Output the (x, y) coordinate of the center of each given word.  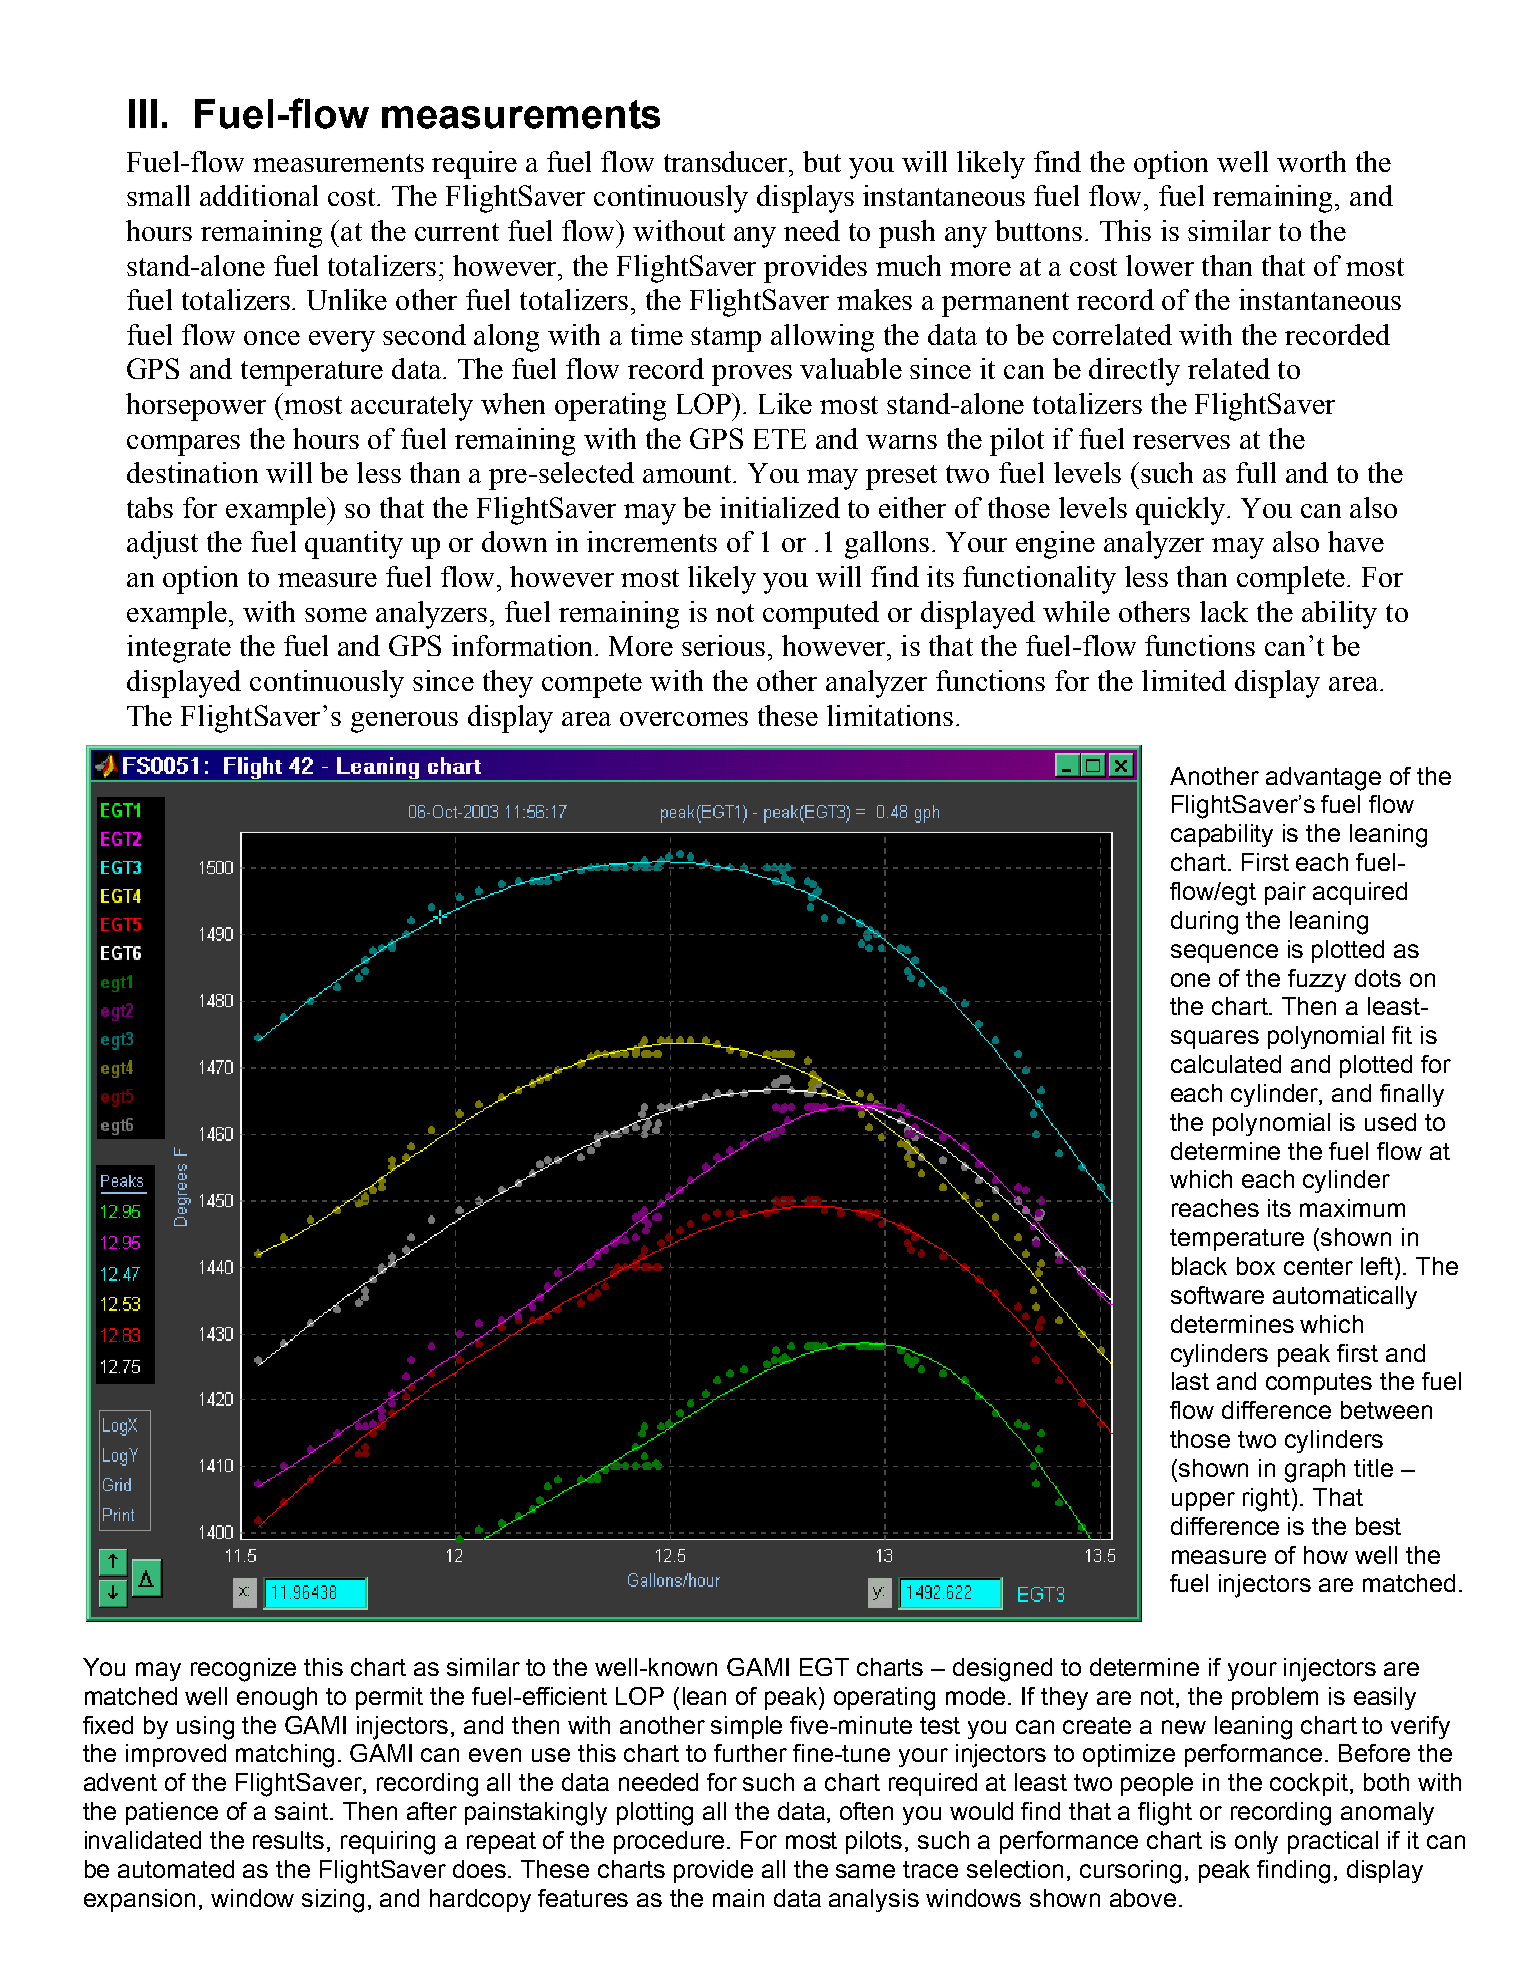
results (288, 1840)
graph (1315, 1471)
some (336, 615)
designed (1002, 1670)
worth (1311, 161)
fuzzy (1317, 980)
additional (259, 195)
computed (821, 615)
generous (404, 722)
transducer (727, 161)
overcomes (684, 719)
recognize (243, 1670)
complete (1292, 580)
